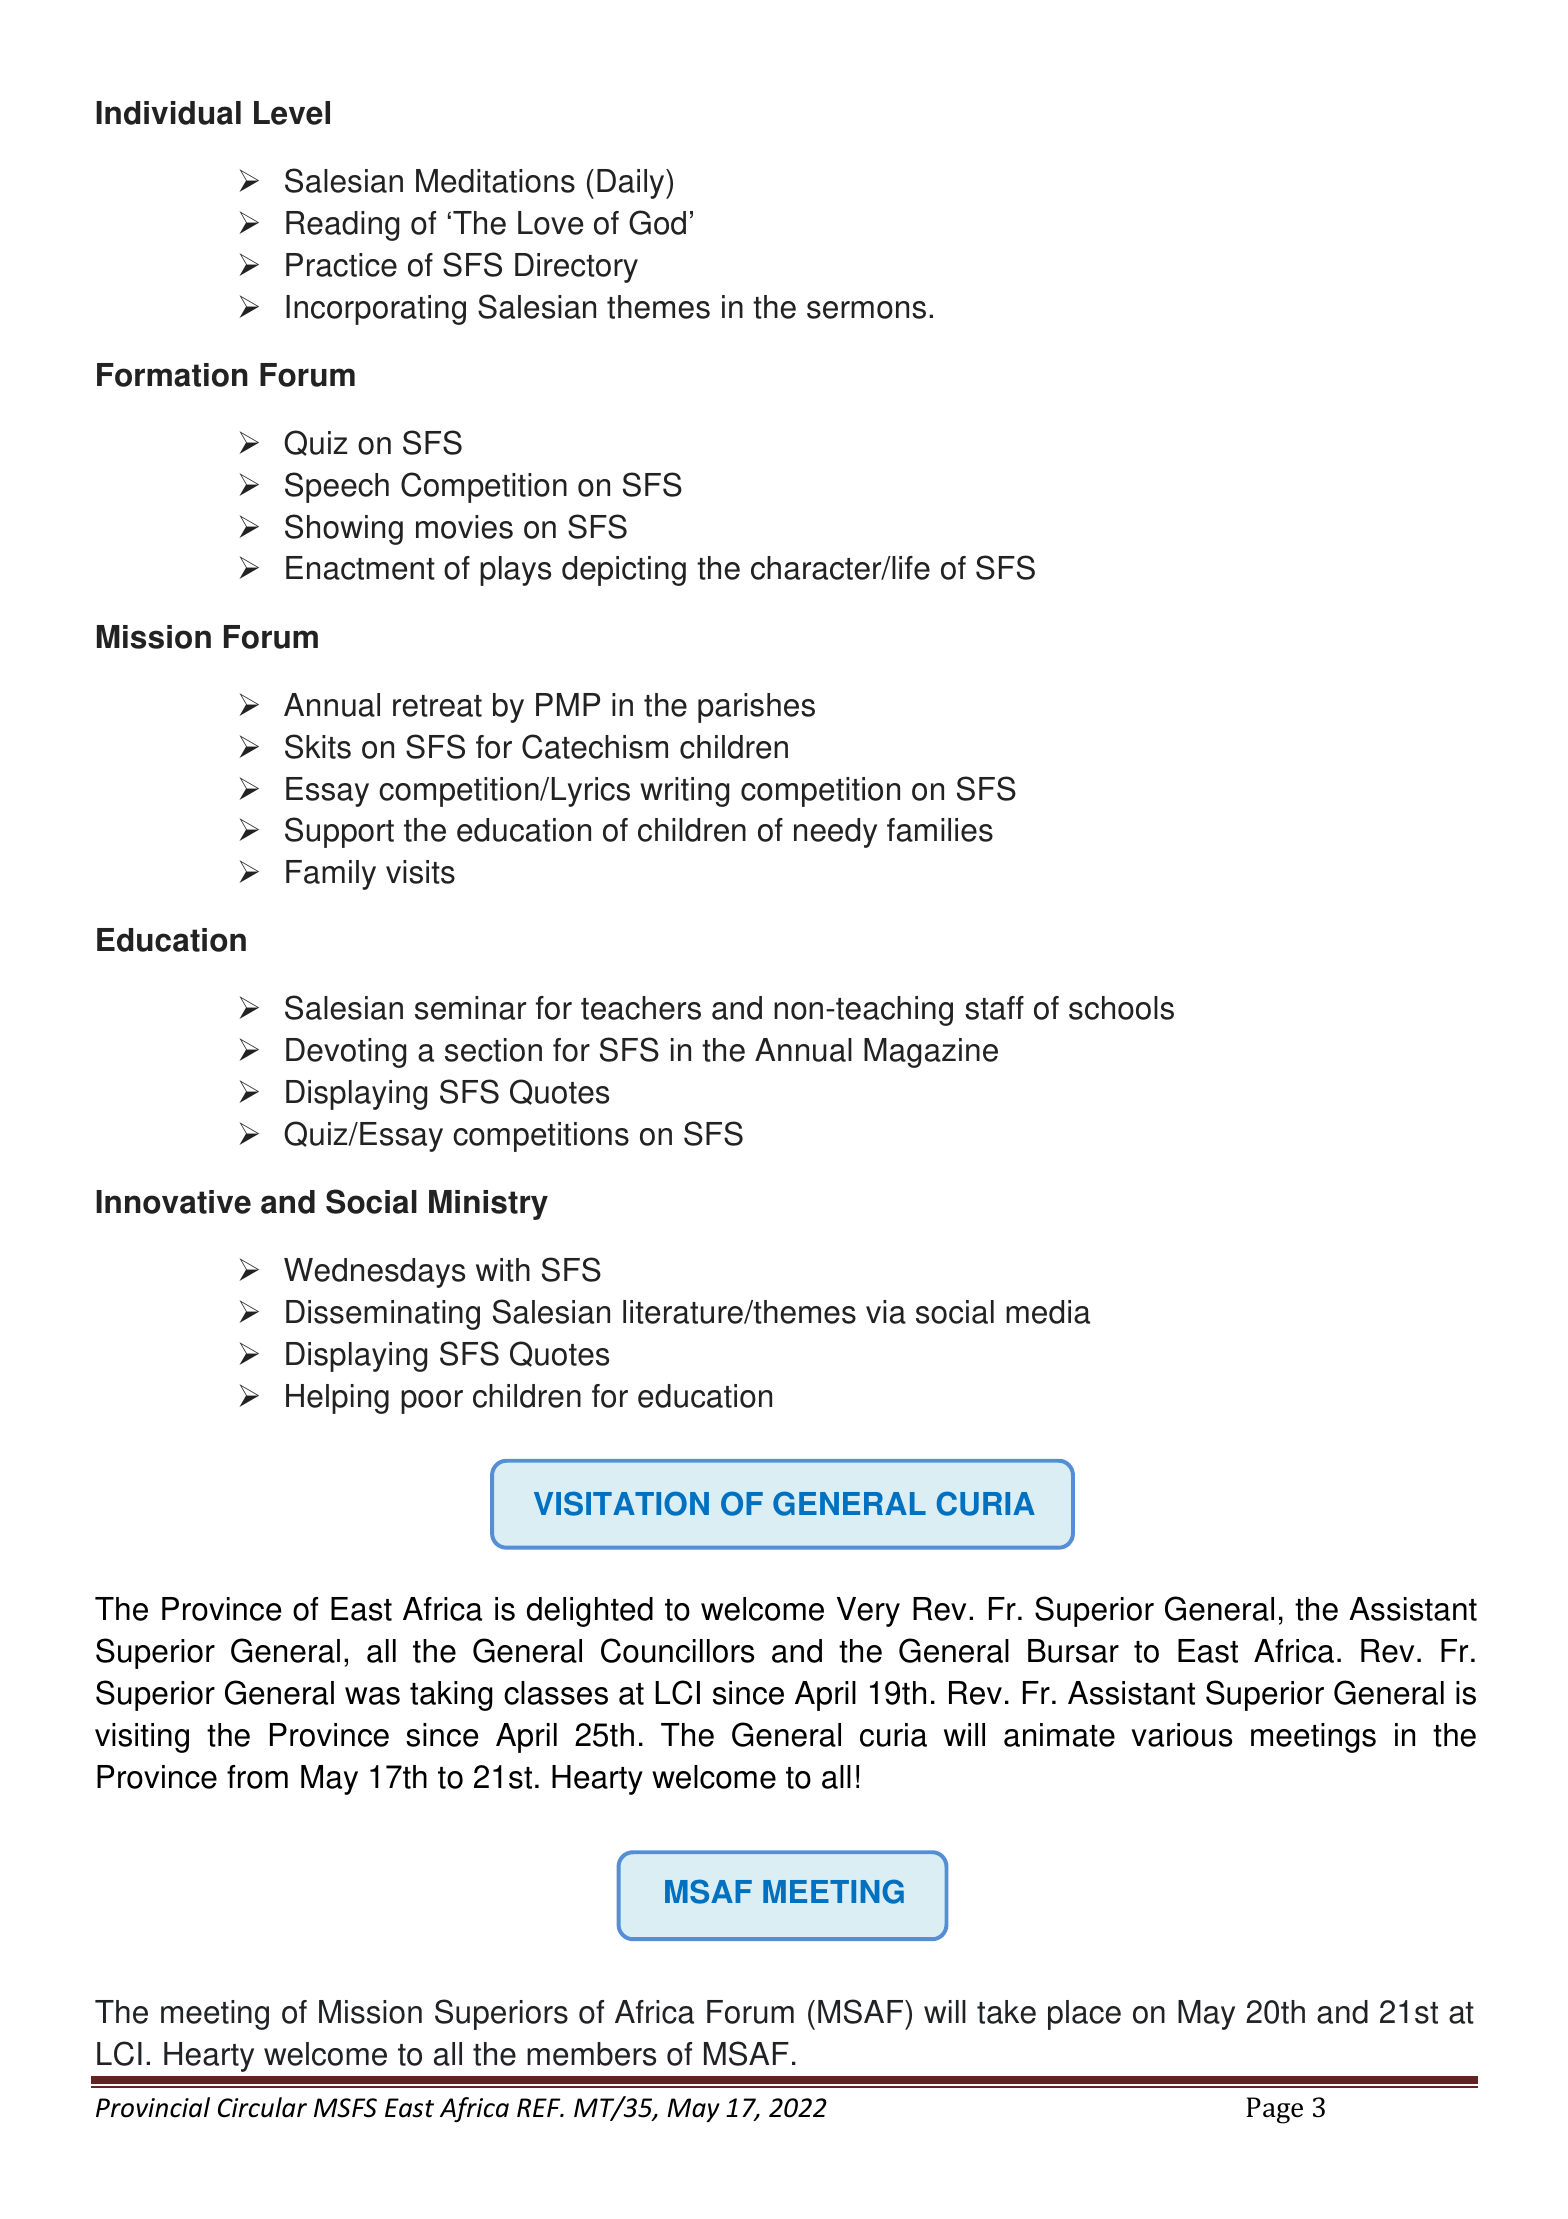 This screenshot has height=2219, width=1568. Describe the element at coordinates (346, 1053) in the screenshot. I see `Devoting` at that location.
